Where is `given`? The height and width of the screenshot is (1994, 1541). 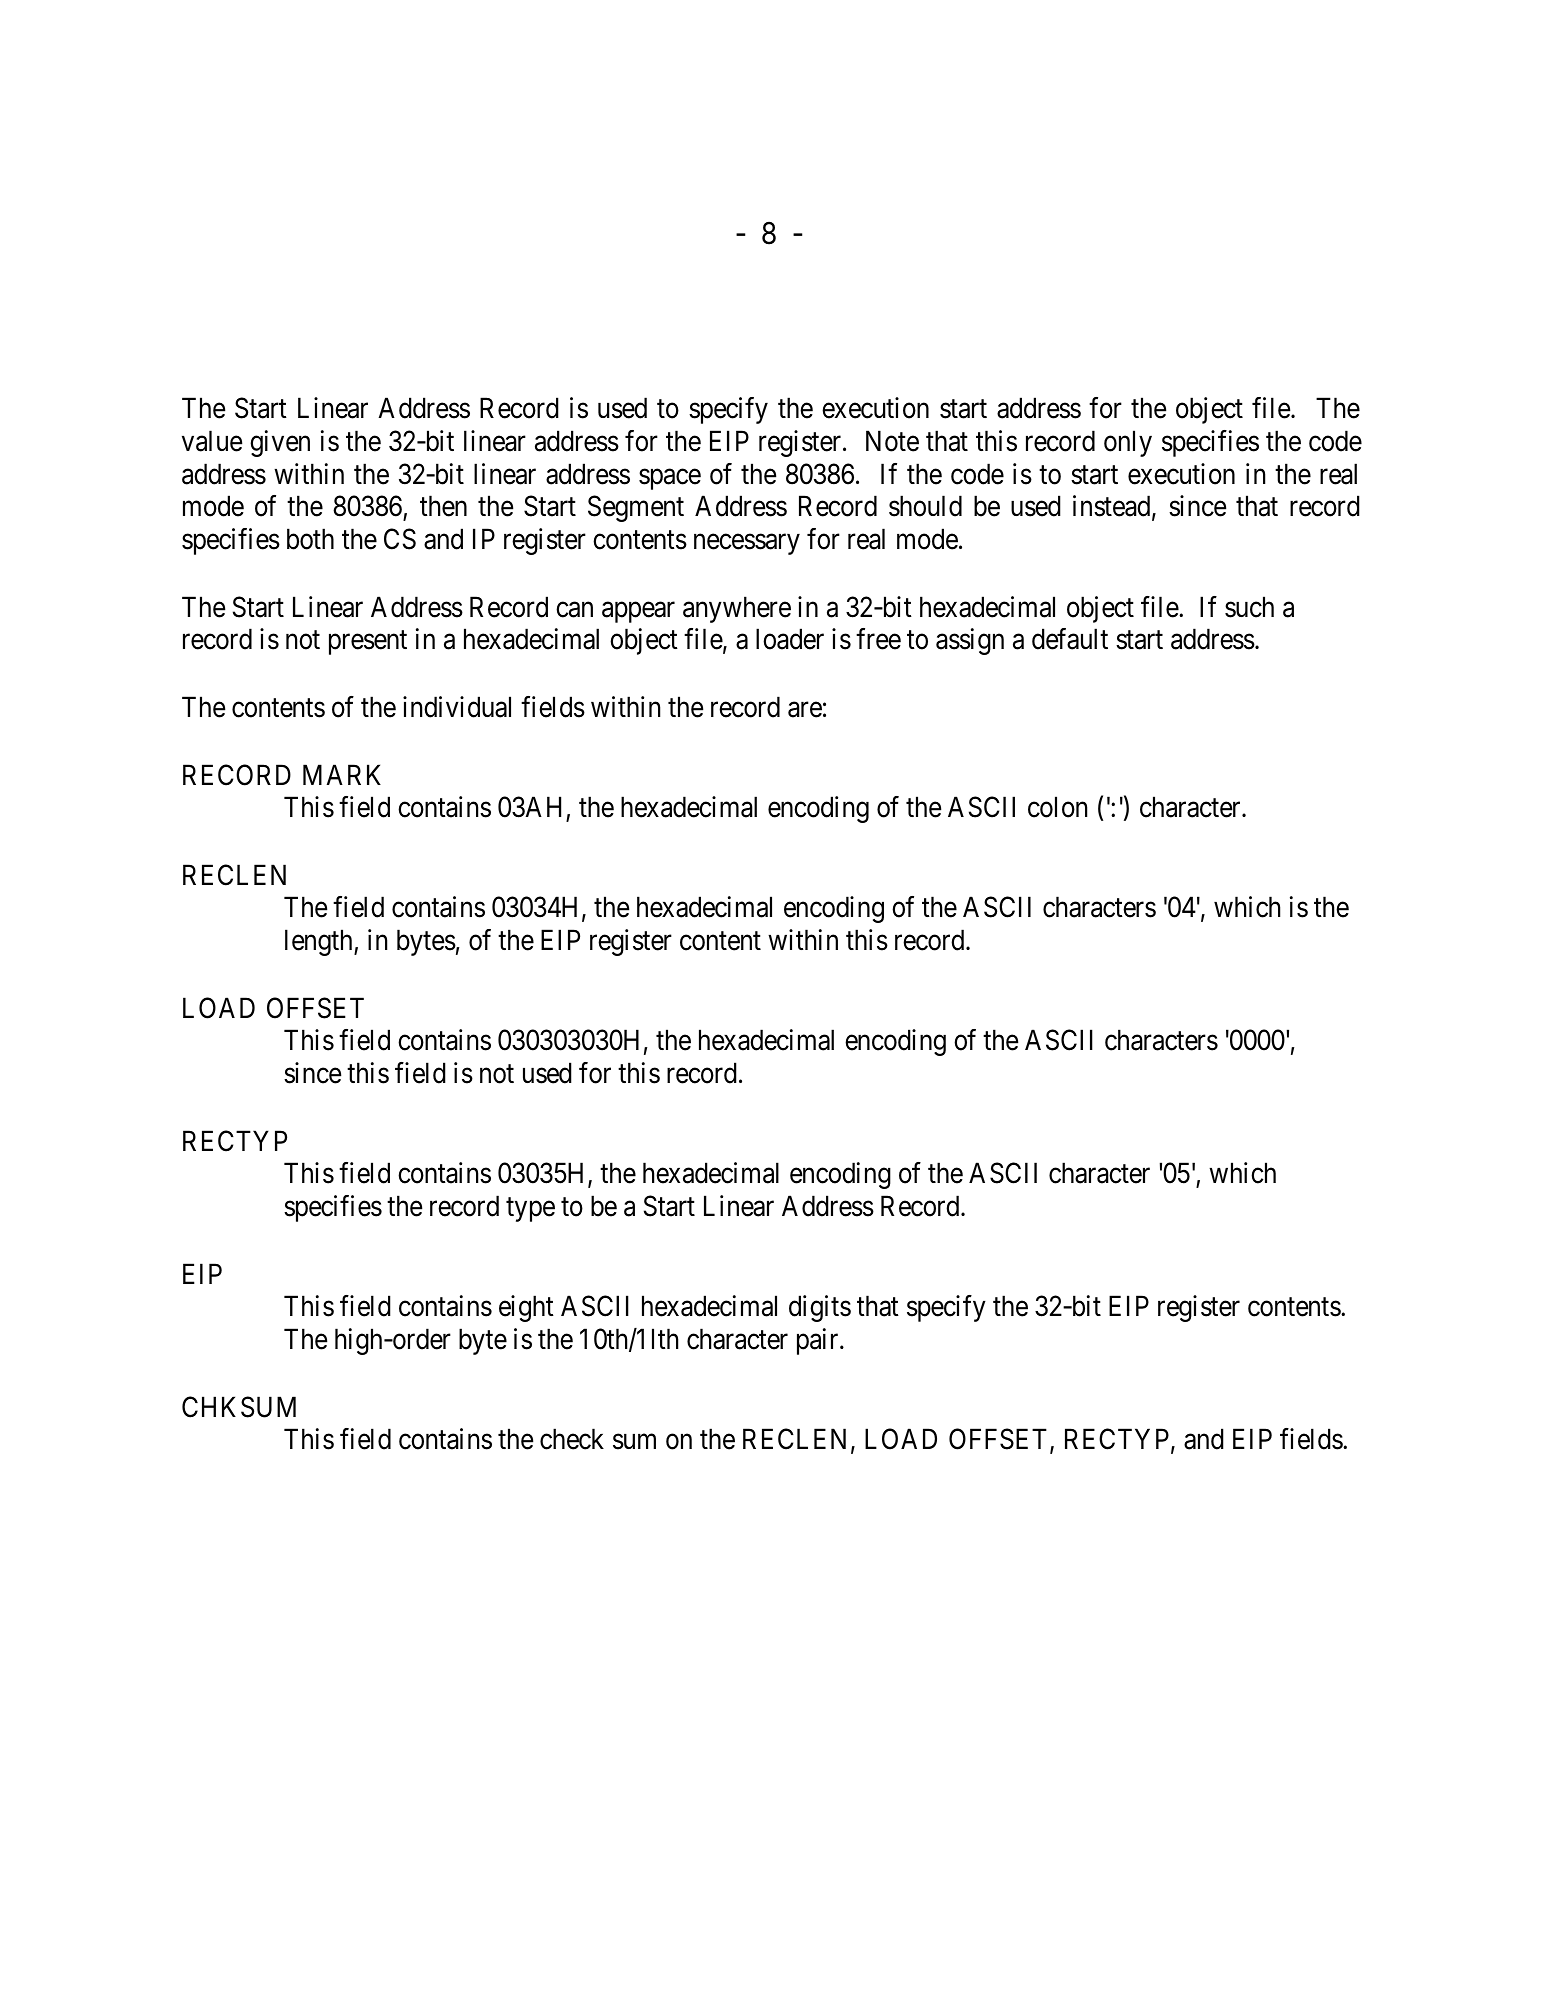
given is located at coordinates (280, 443).
